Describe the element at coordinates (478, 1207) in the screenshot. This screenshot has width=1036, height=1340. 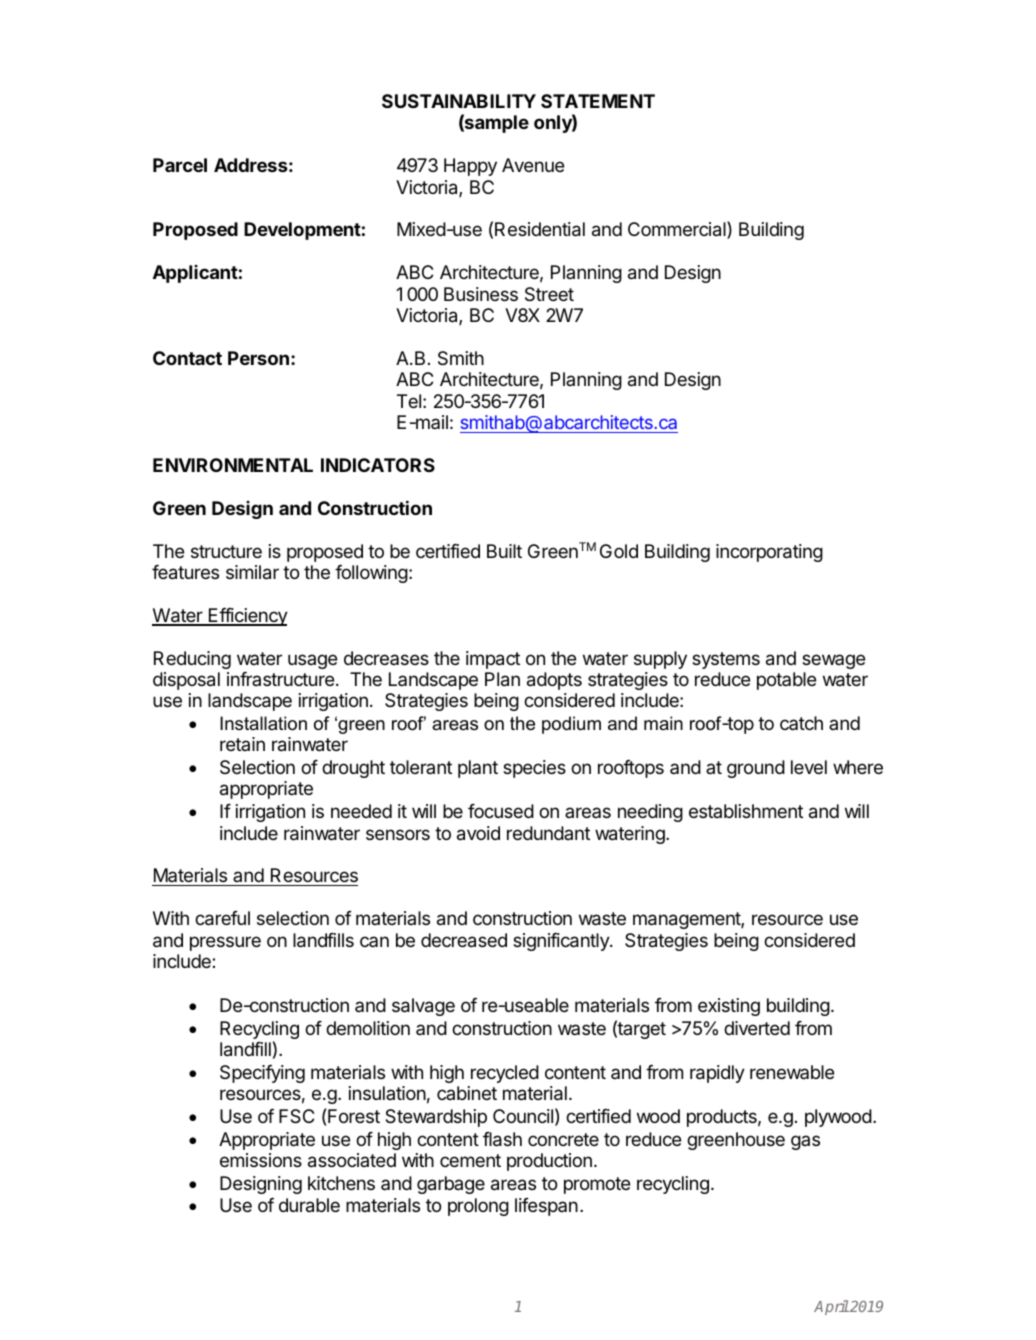
I see `prolong` at that location.
